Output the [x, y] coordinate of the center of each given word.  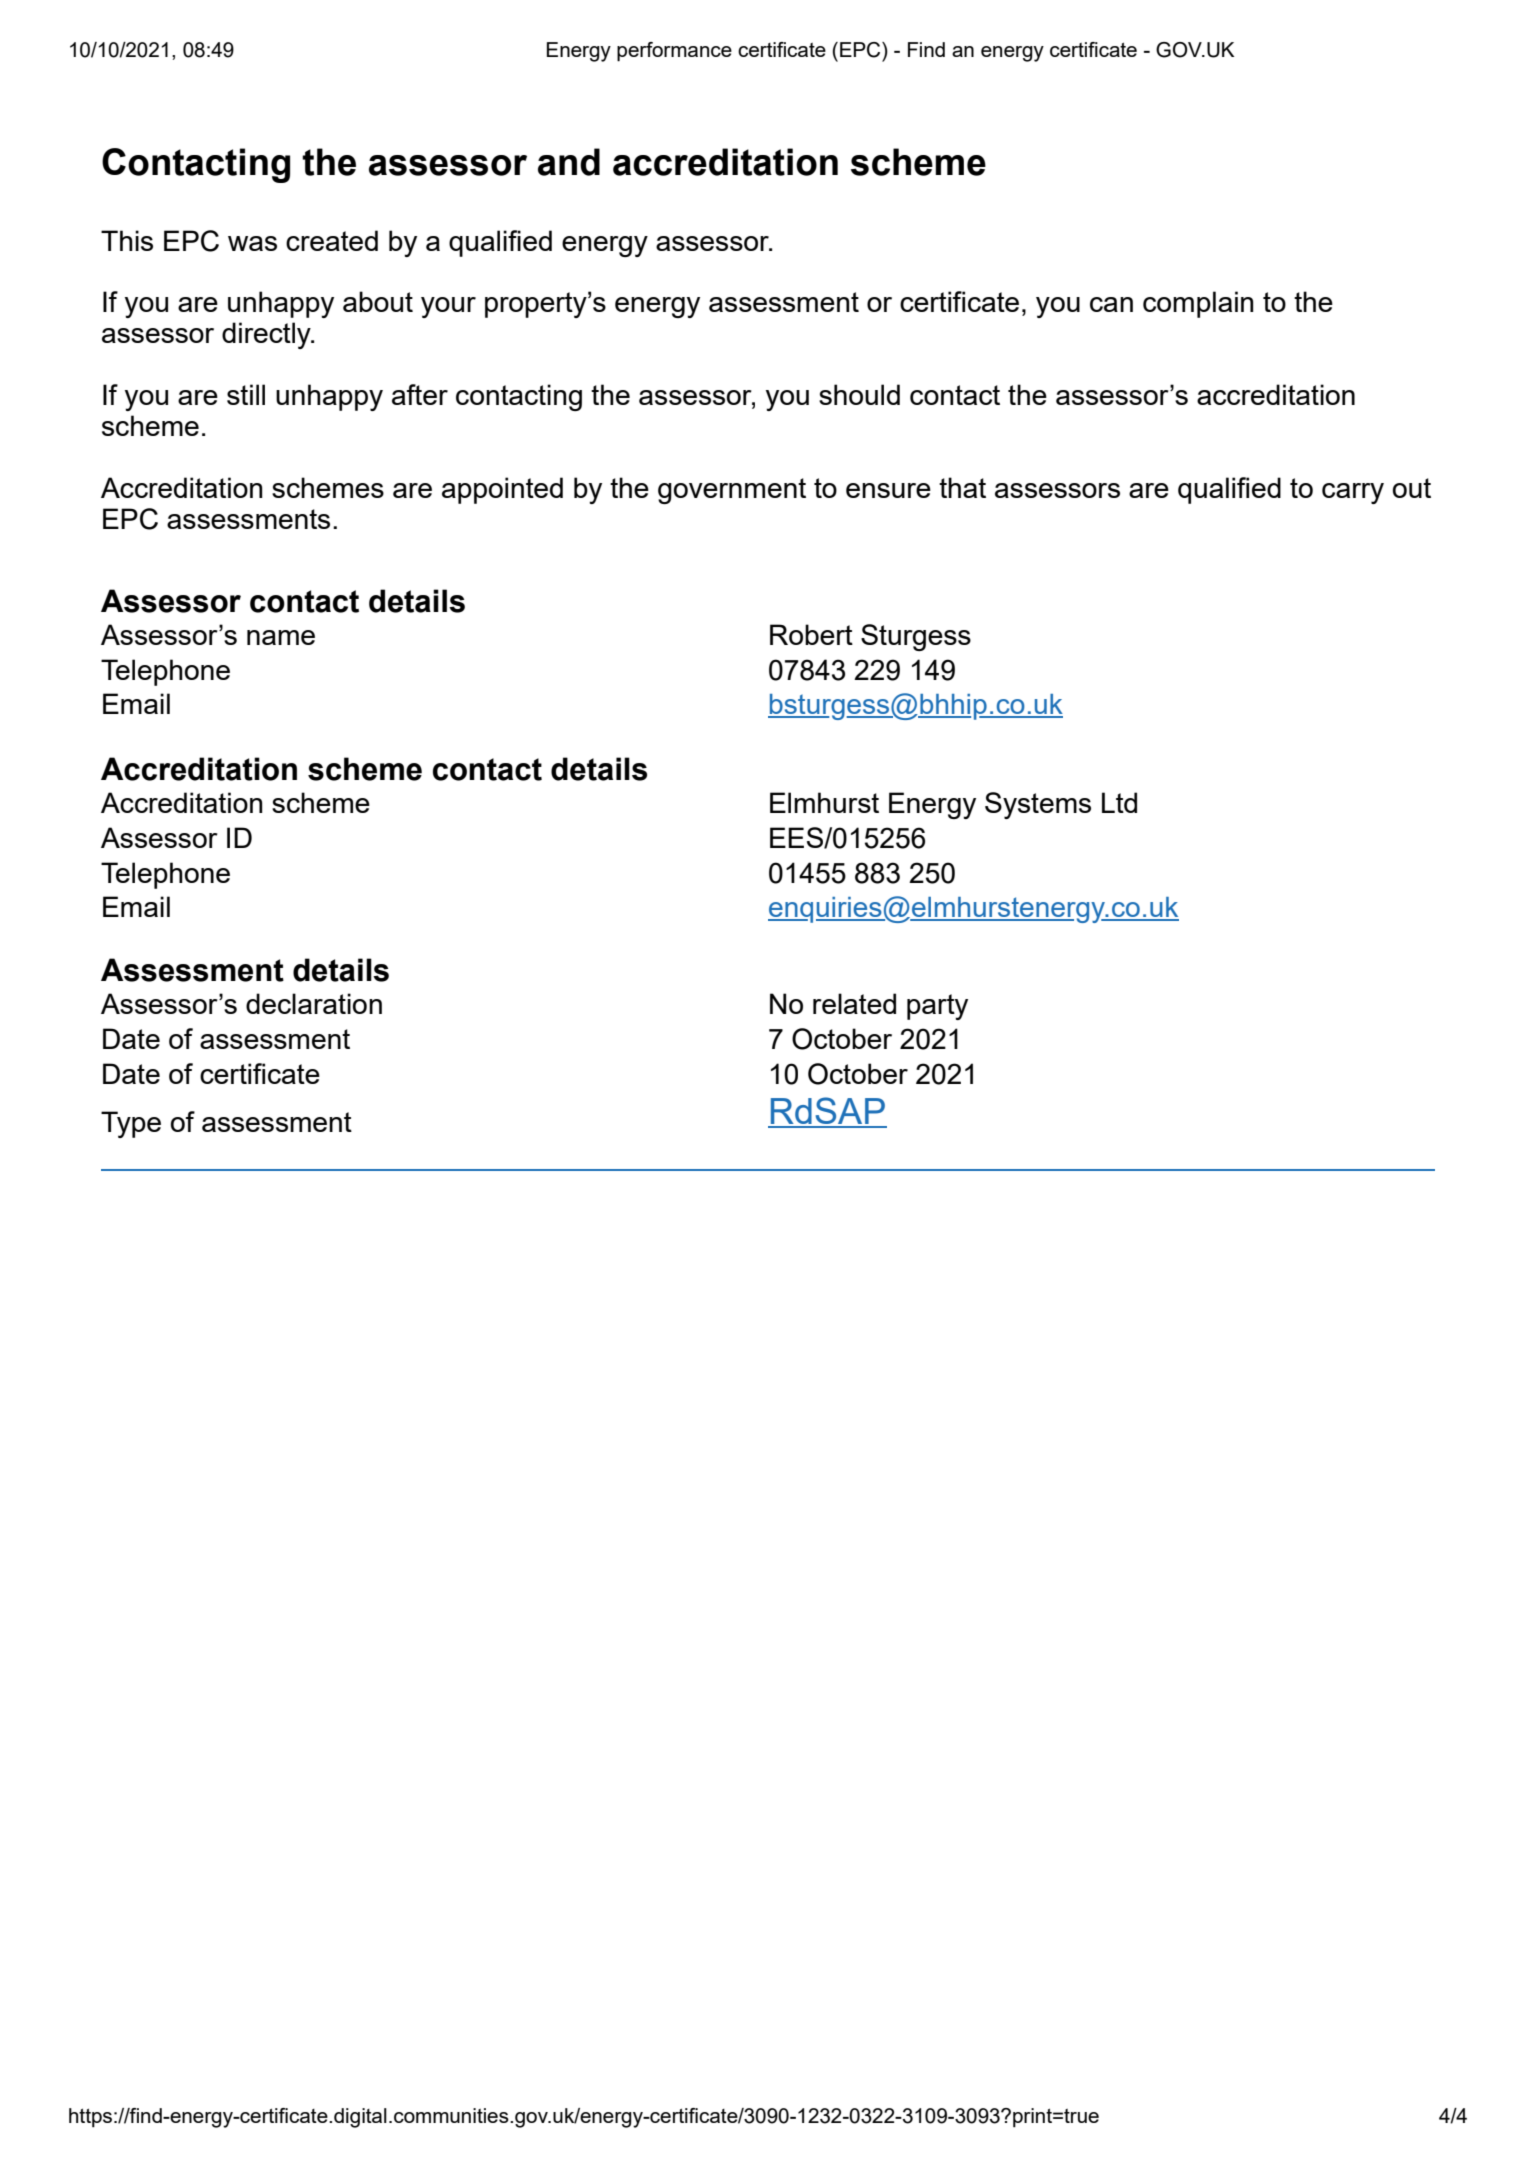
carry [1353, 493]
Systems [1038, 805]
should [859, 394]
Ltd [1119, 802]
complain [1198, 304]
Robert [811, 634]
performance [674, 52]
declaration [314, 1003]
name [281, 637]
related [854, 1003]
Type [131, 1124]
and [569, 162]
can [1111, 304]
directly [267, 335]
